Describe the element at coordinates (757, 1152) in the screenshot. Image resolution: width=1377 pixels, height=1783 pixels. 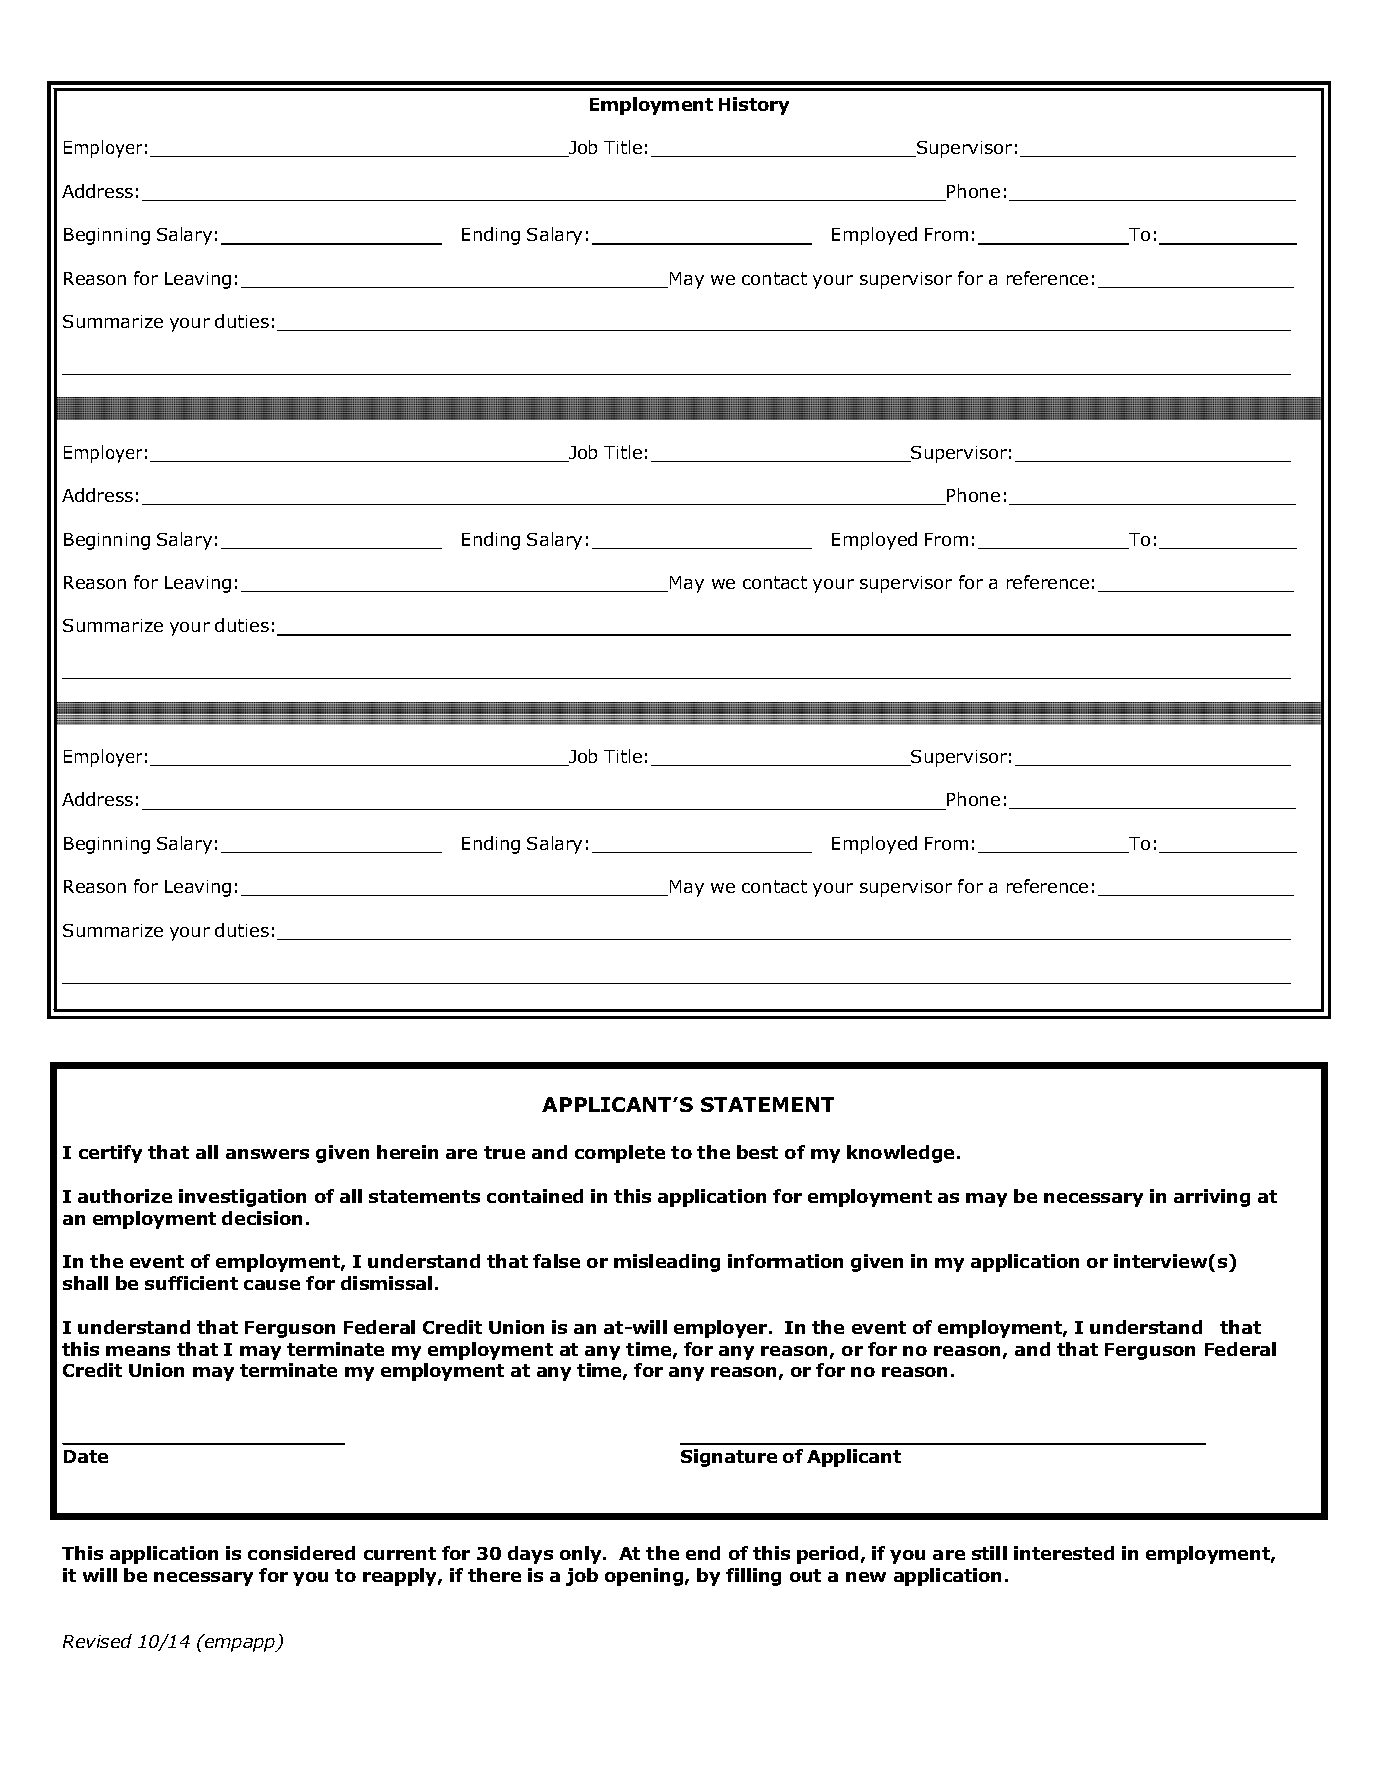
I see `best` at that location.
